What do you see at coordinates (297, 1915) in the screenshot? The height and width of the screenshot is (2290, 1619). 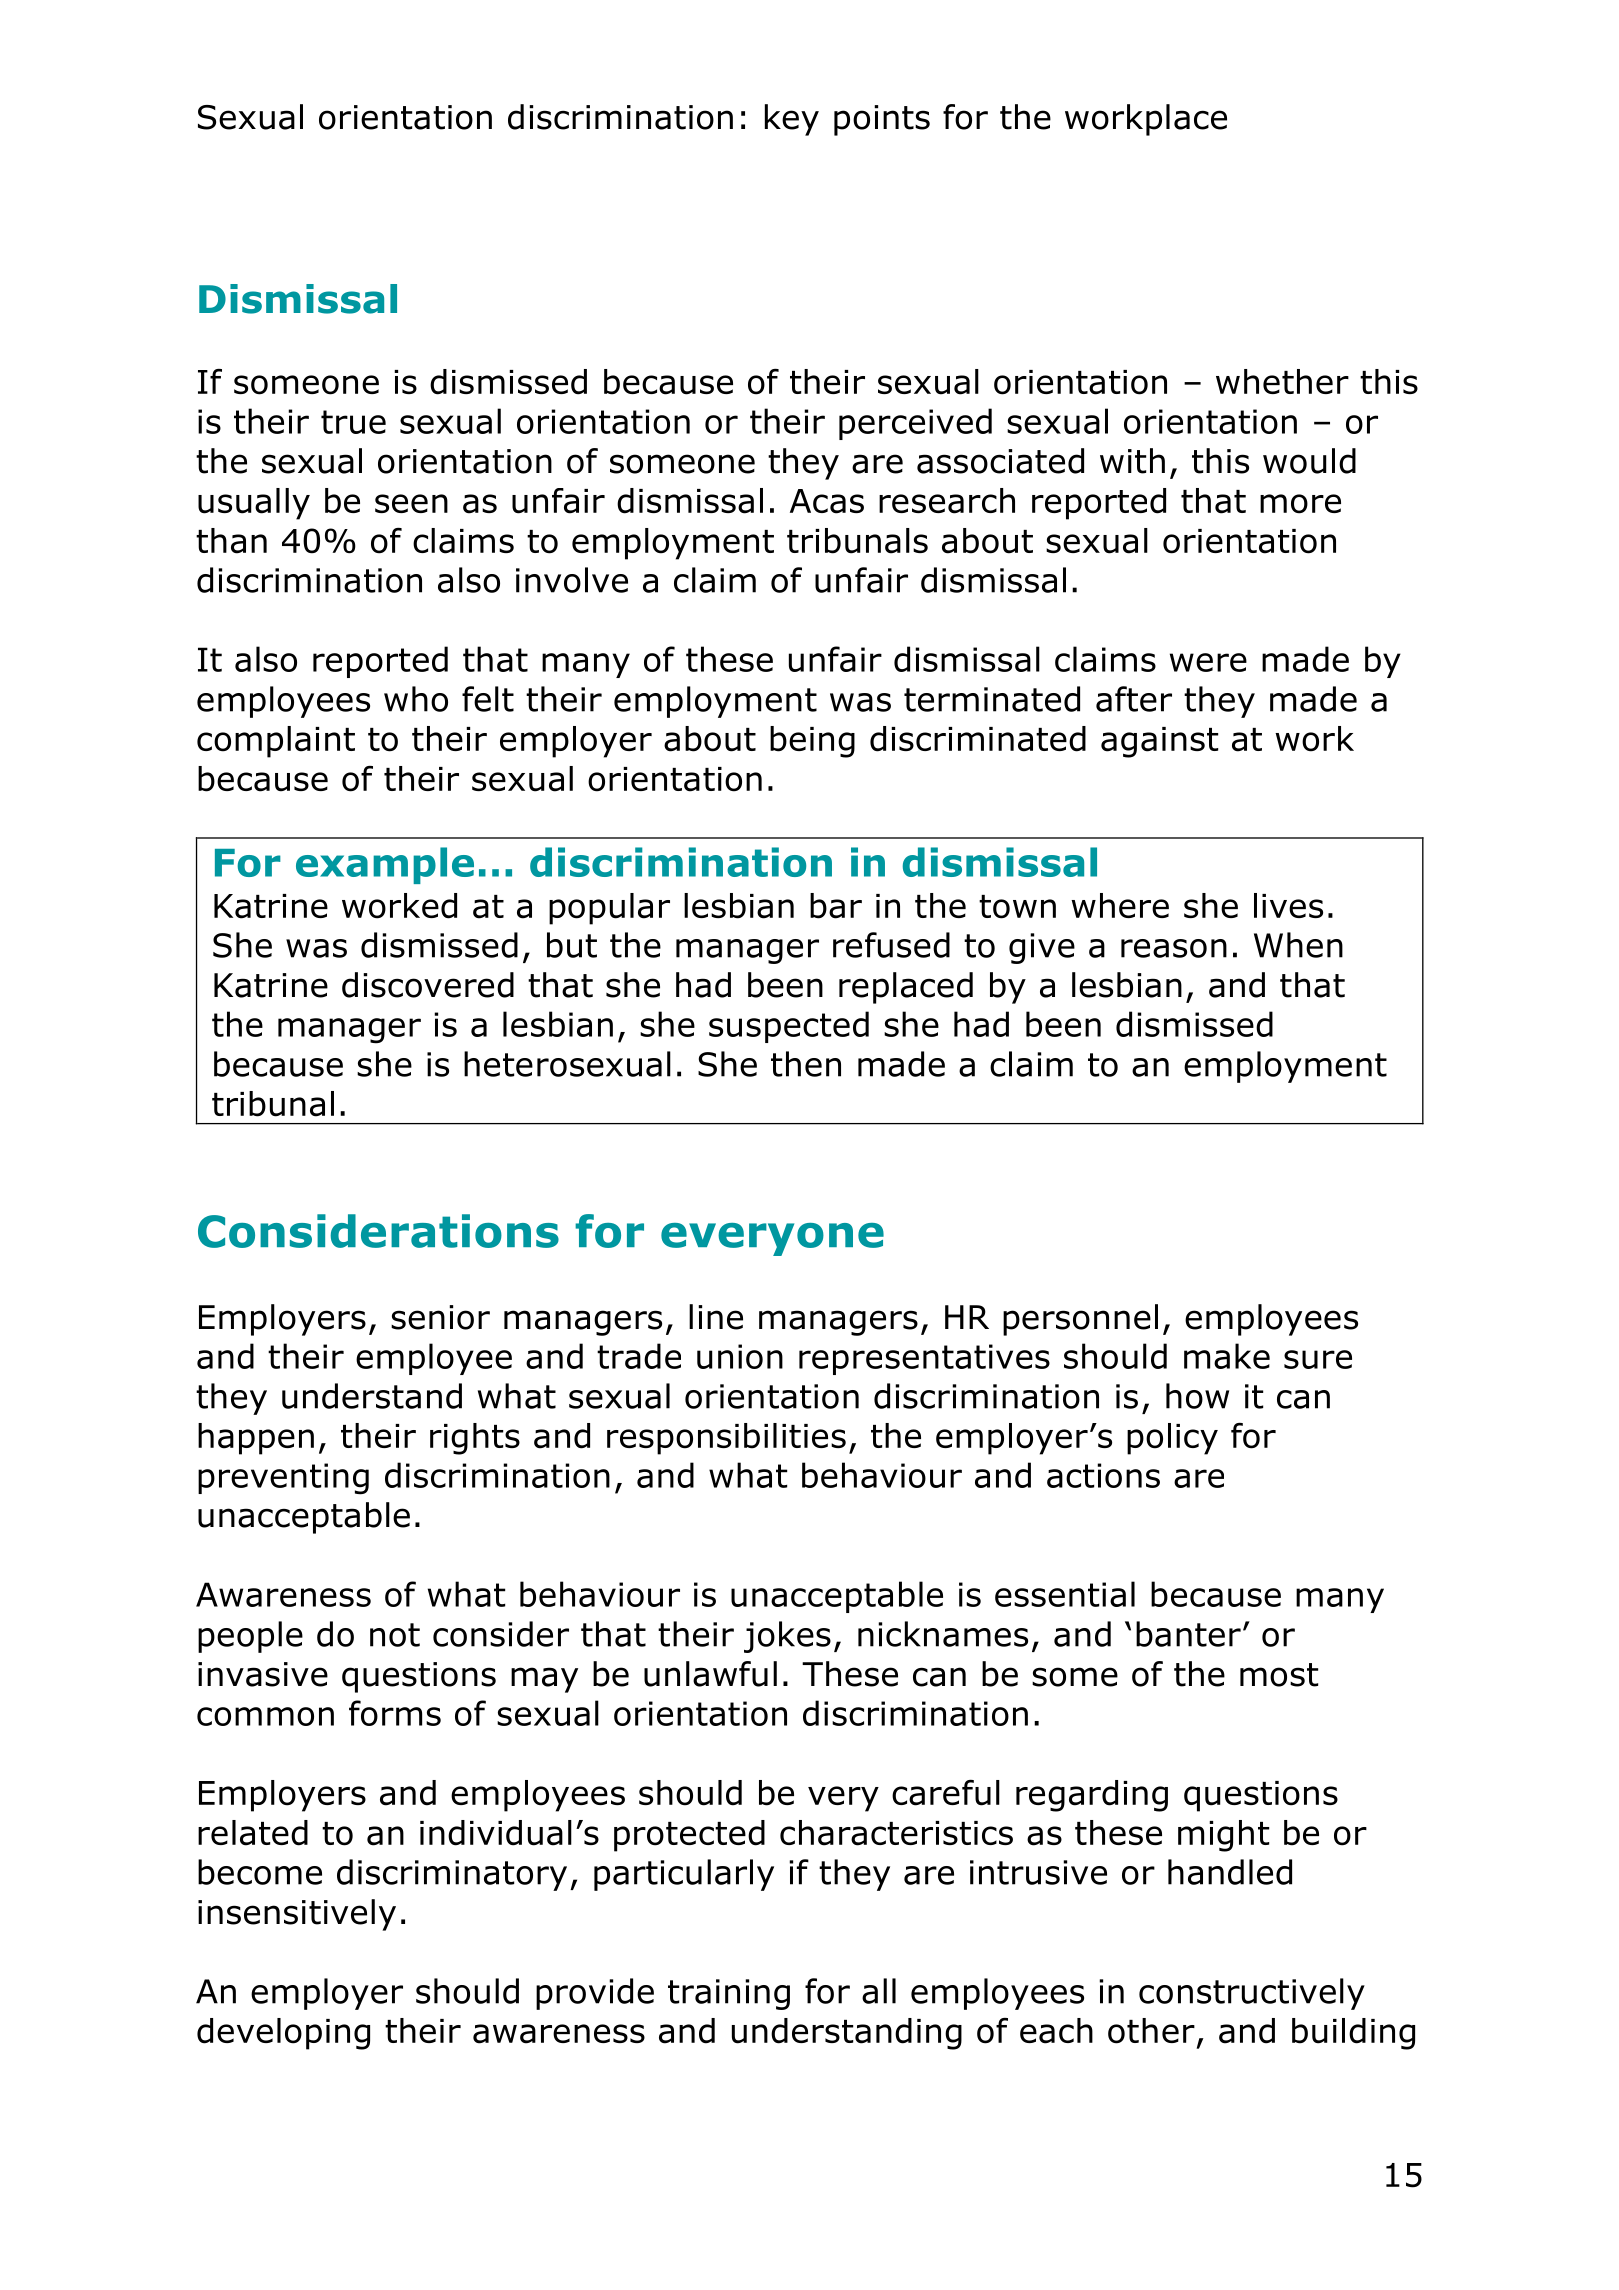 I see `insensitively` at bounding box center [297, 1915].
